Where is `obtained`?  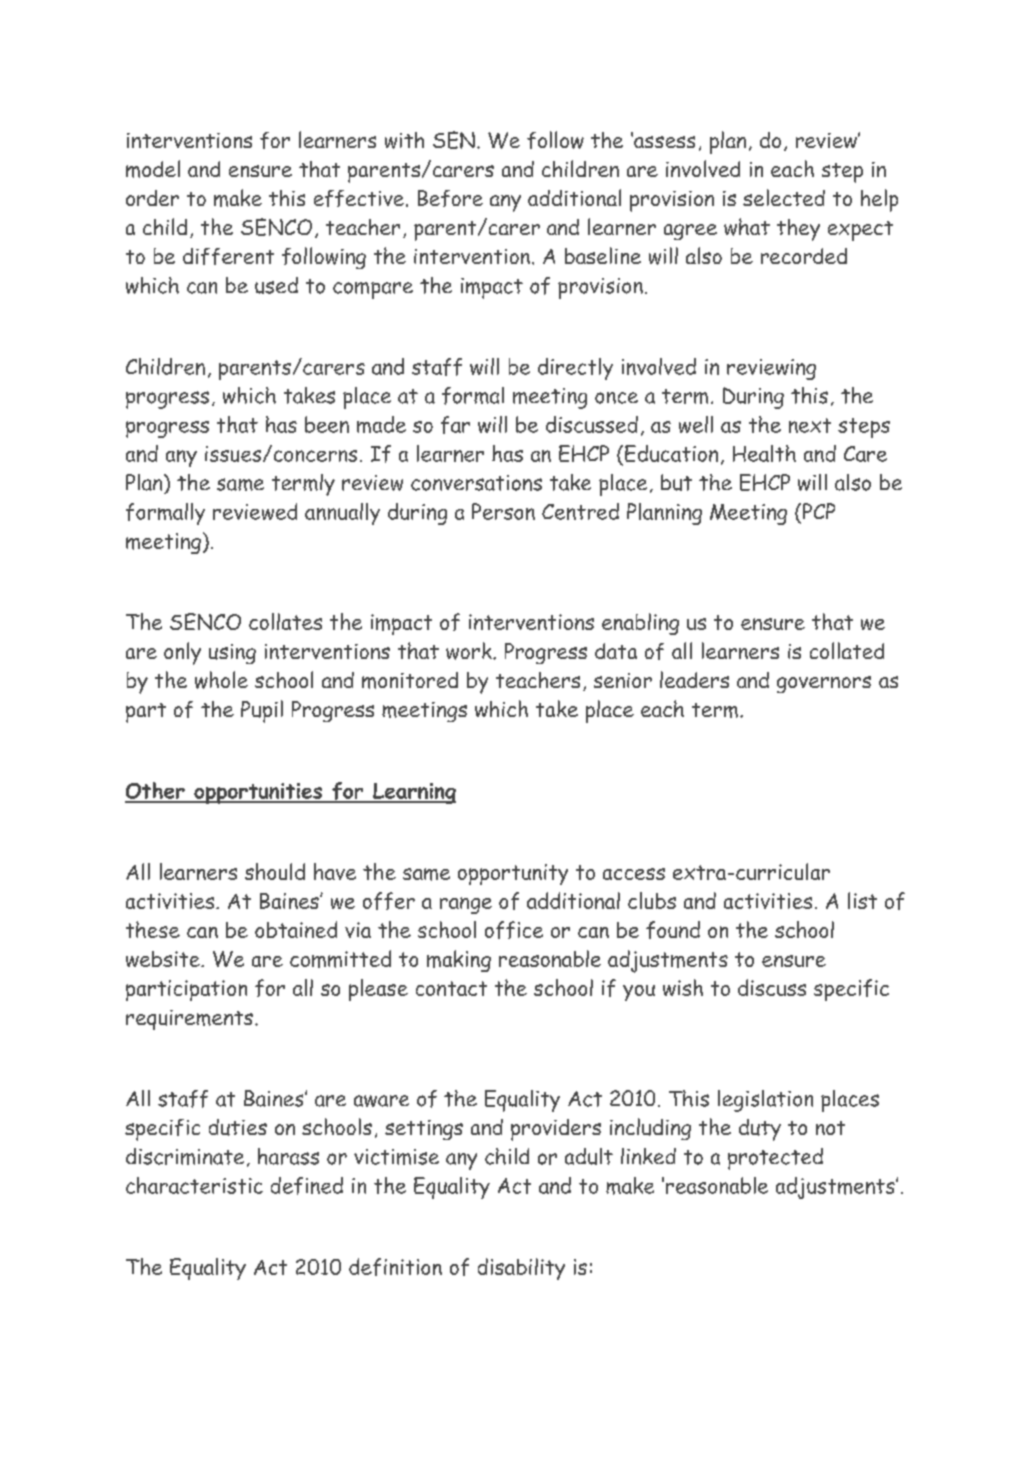
obtained is located at coordinates (296, 929).
